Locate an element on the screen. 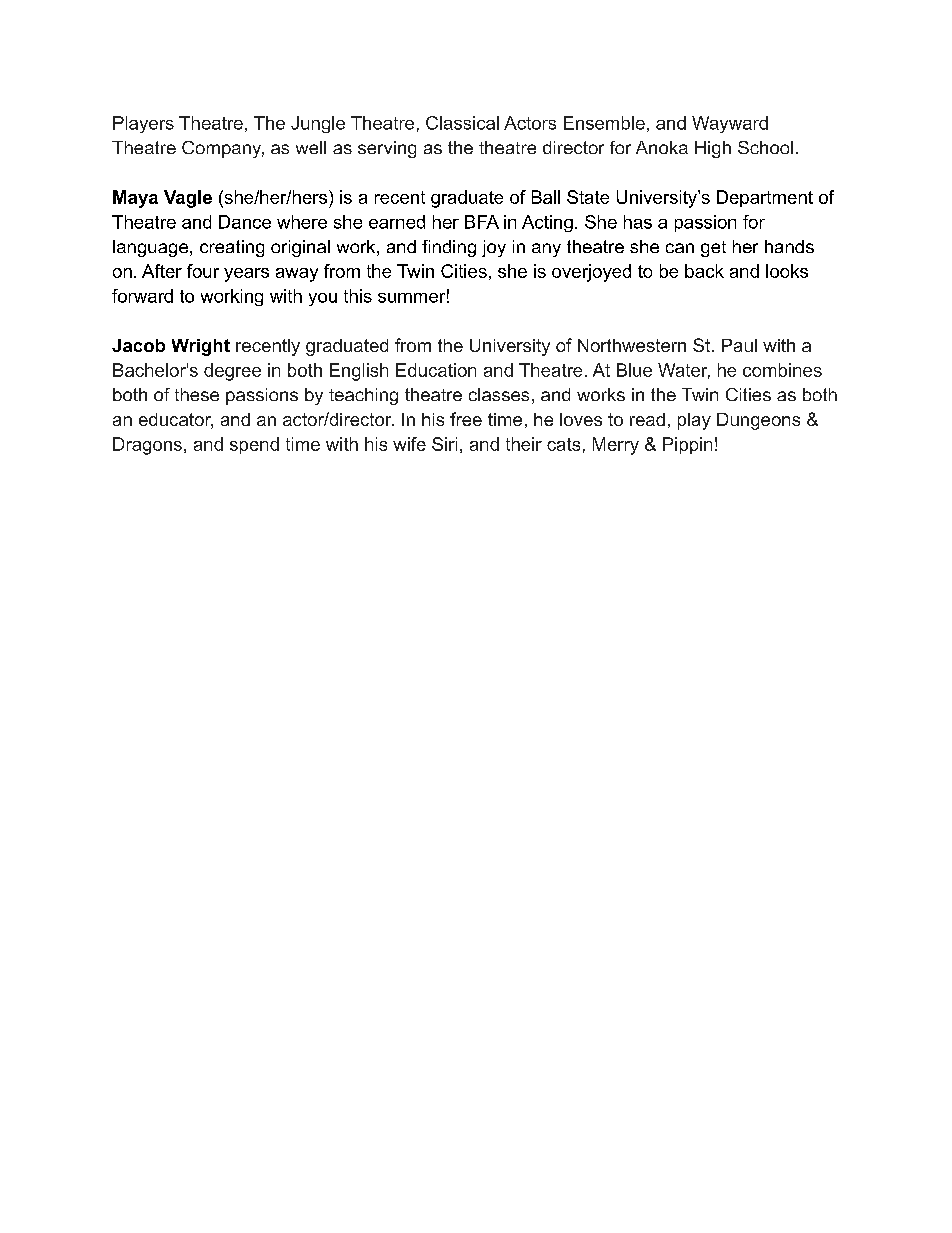  years is located at coordinates (246, 275).
